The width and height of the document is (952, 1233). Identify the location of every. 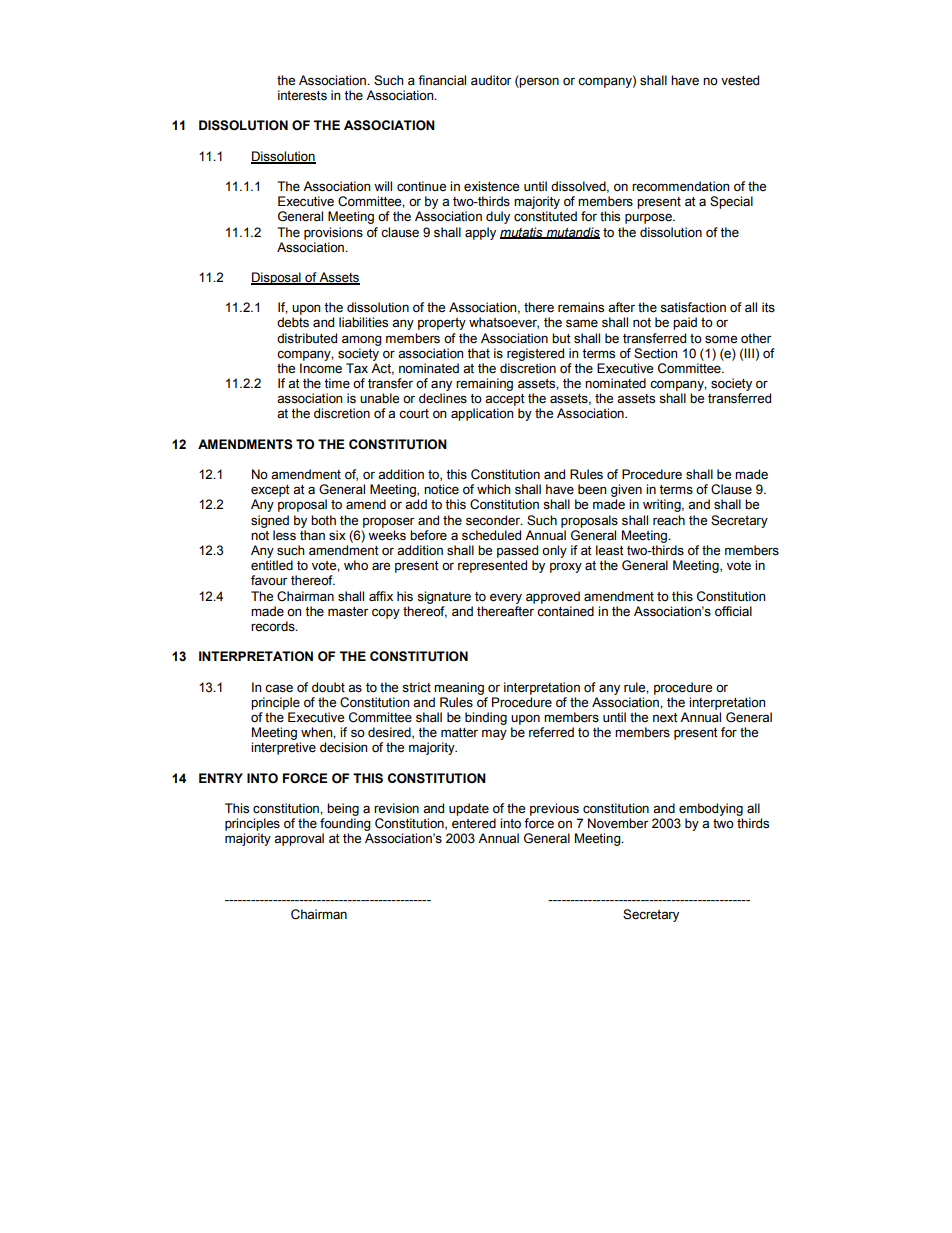
(506, 598).
